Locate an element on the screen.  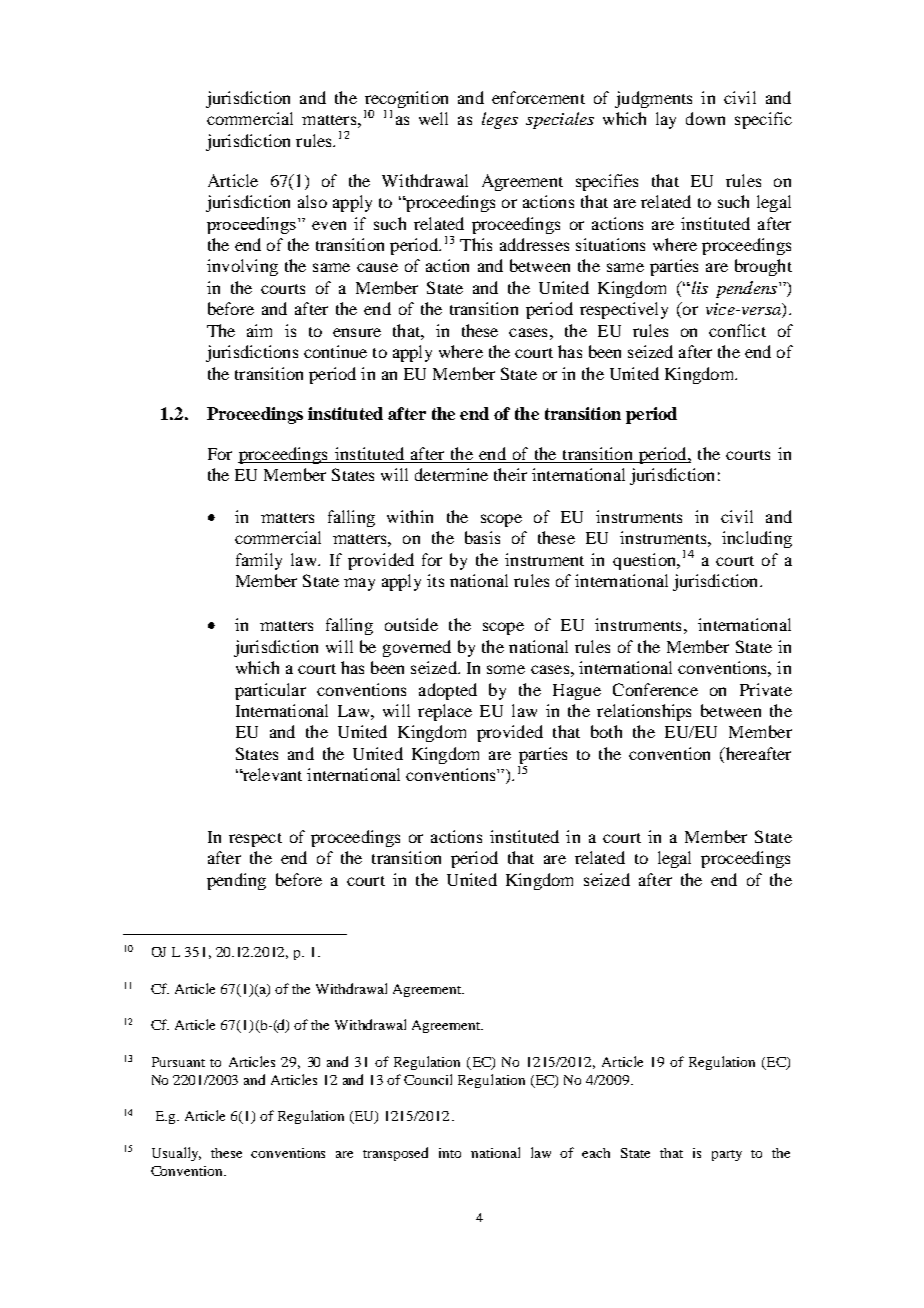
well is located at coordinates (433, 118).
